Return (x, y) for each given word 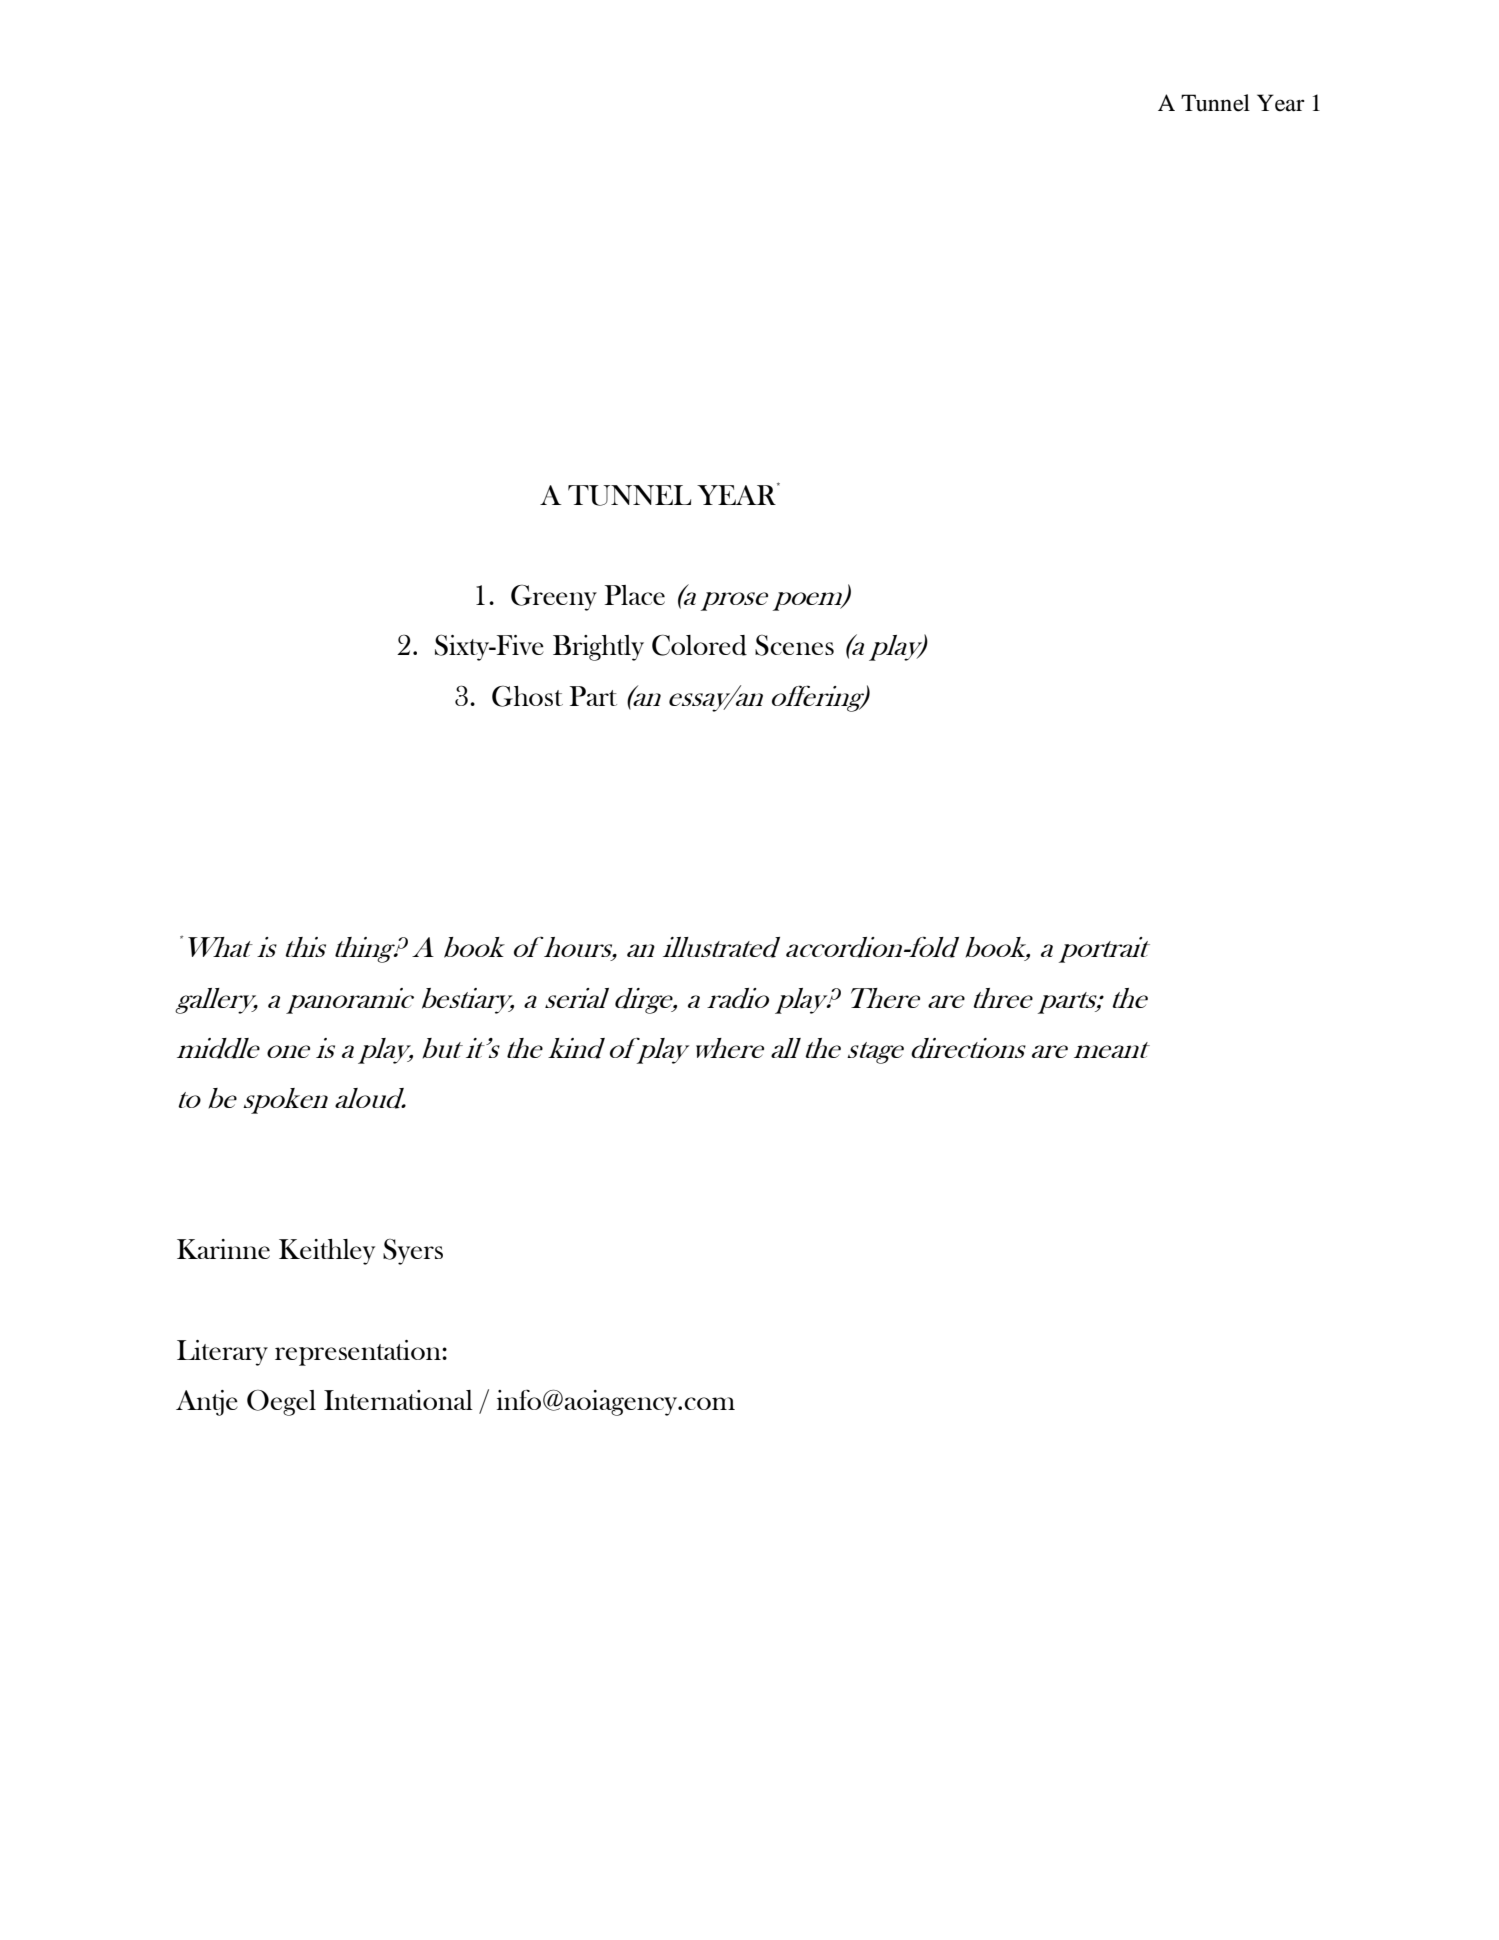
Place (635, 595)
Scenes (794, 645)
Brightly (598, 648)
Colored (699, 645)
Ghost (527, 696)
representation (359, 1353)
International (398, 1400)
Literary (222, 1353)
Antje (207, 1403)
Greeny (554, 597)
